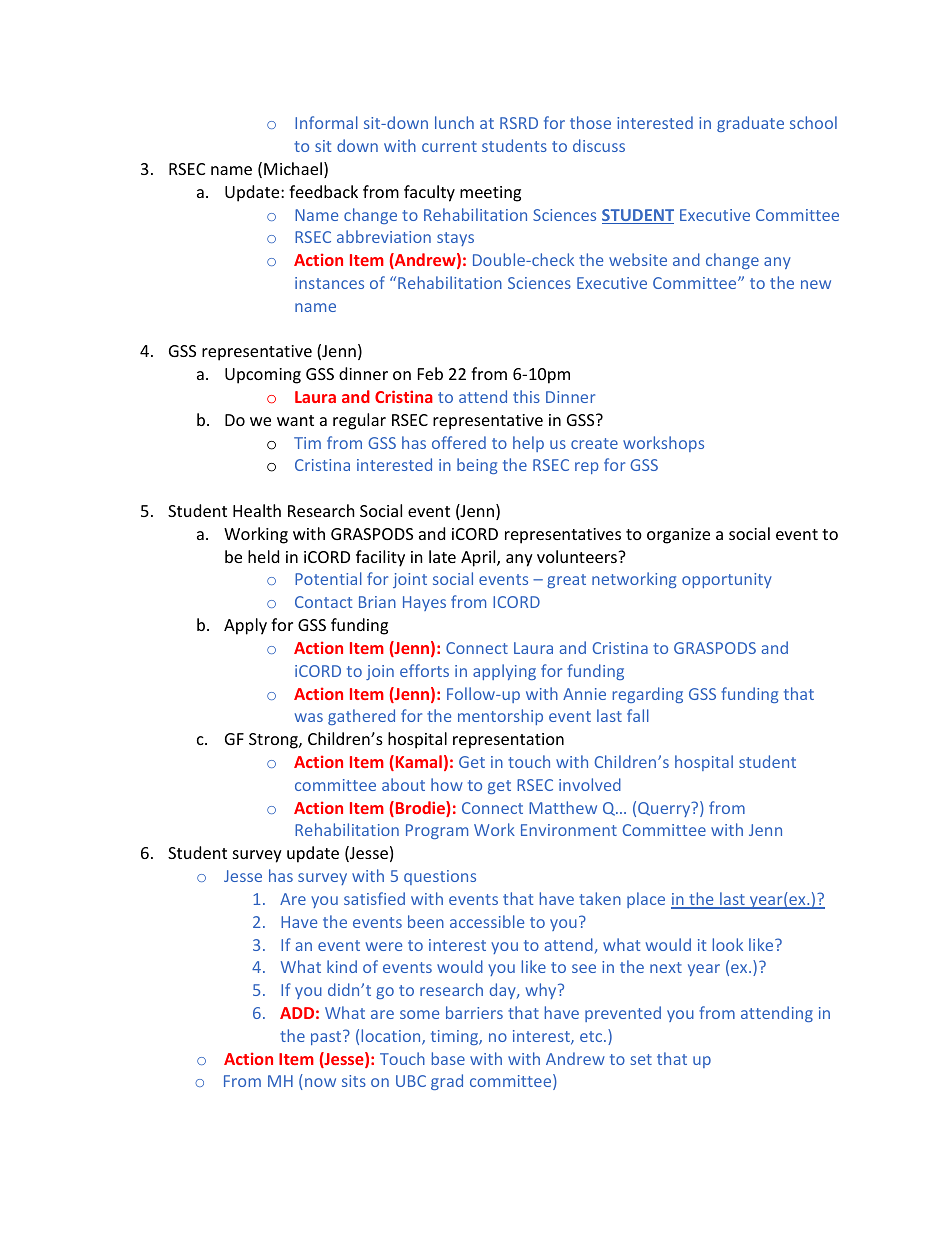 This page has width=952, height=1233. I want to click on new, so click(816, 284).
